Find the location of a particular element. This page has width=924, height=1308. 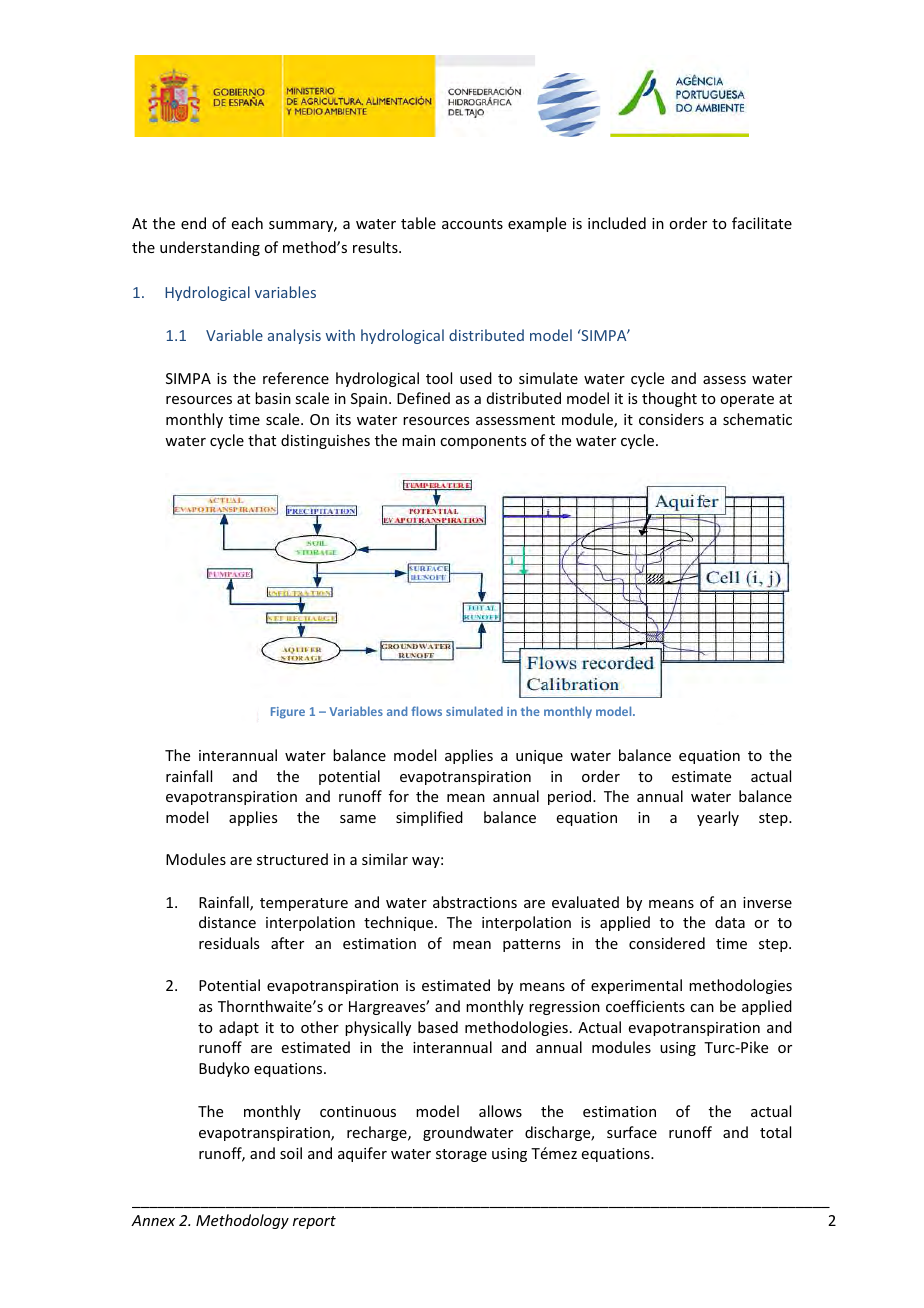

main is located at coordinates (418, 440).
